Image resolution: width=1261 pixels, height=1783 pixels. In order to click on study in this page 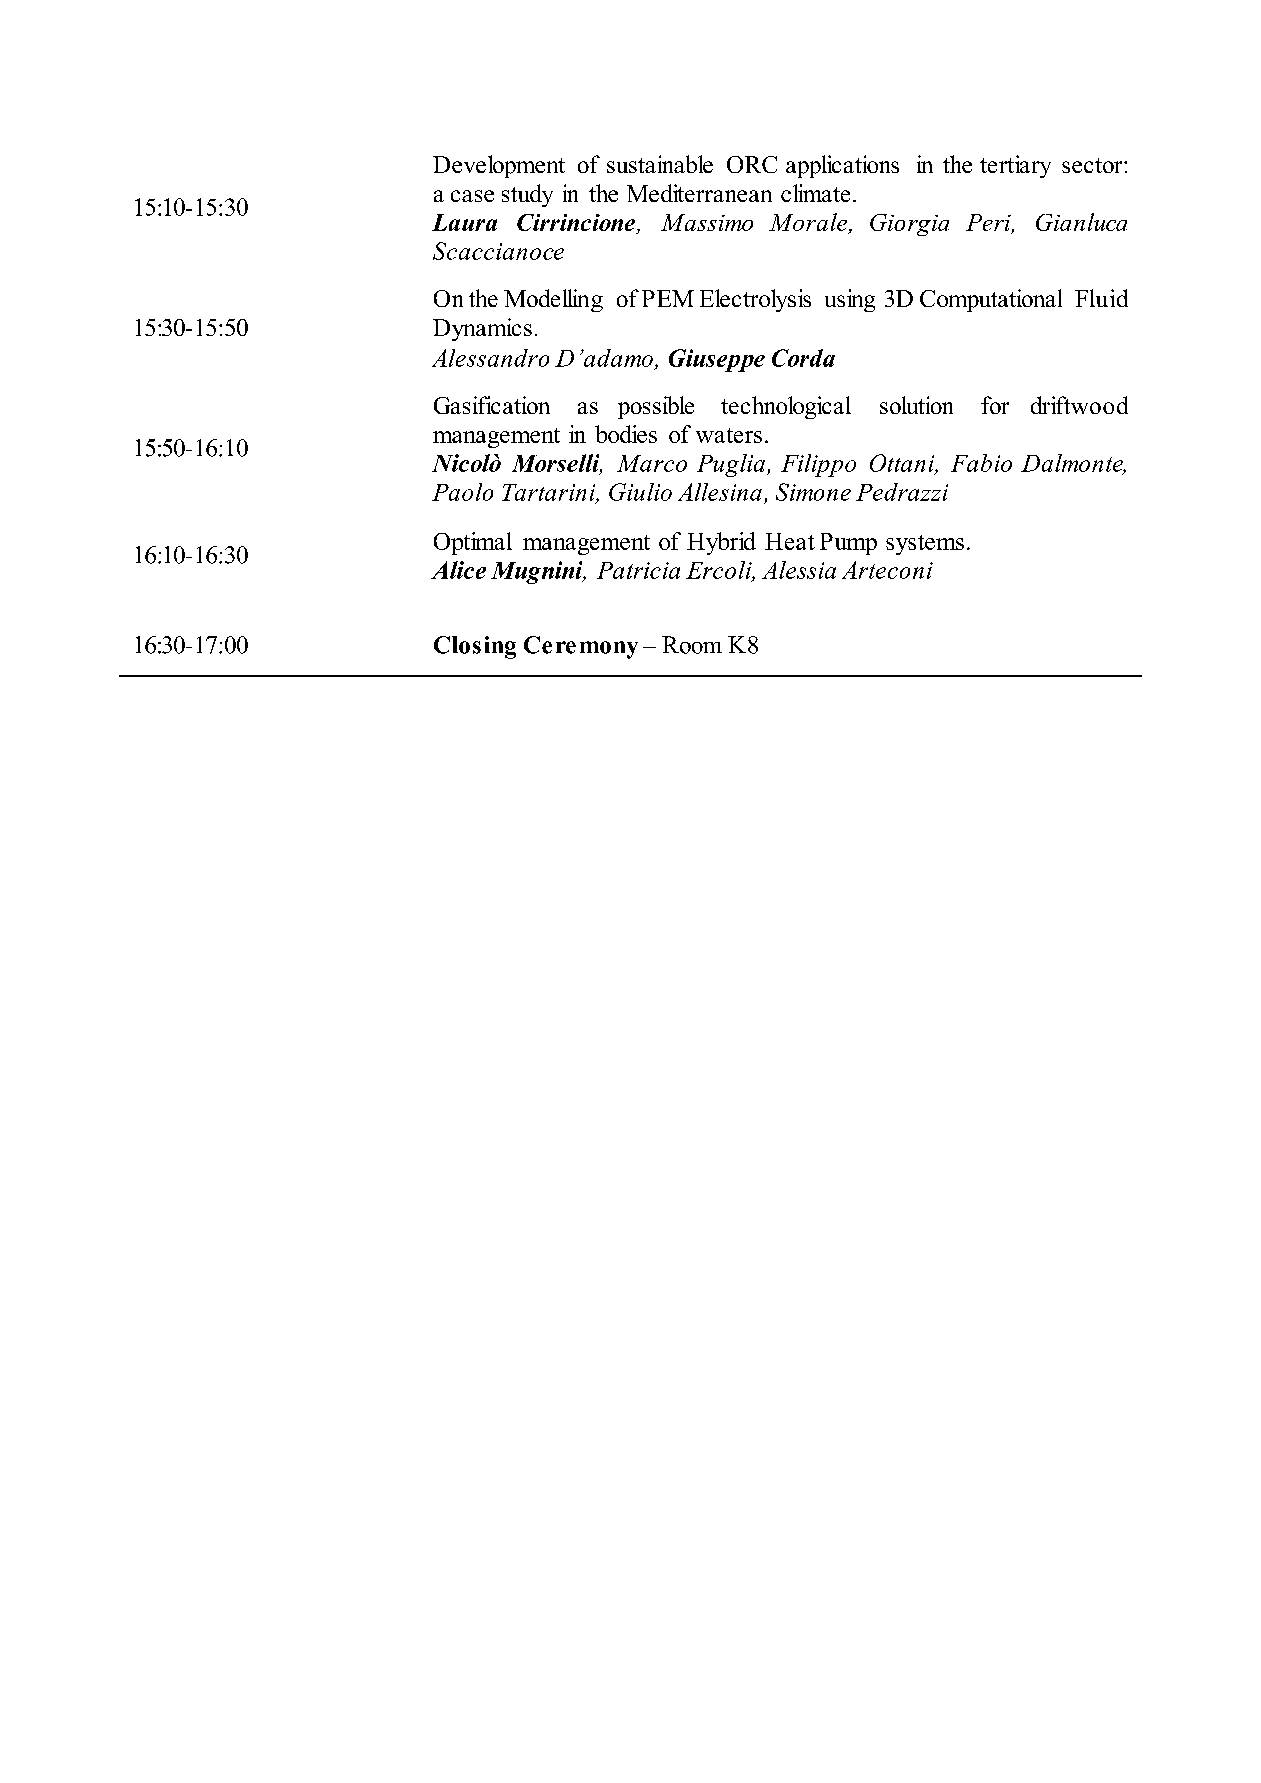, I will do `click(527, 195)`.
